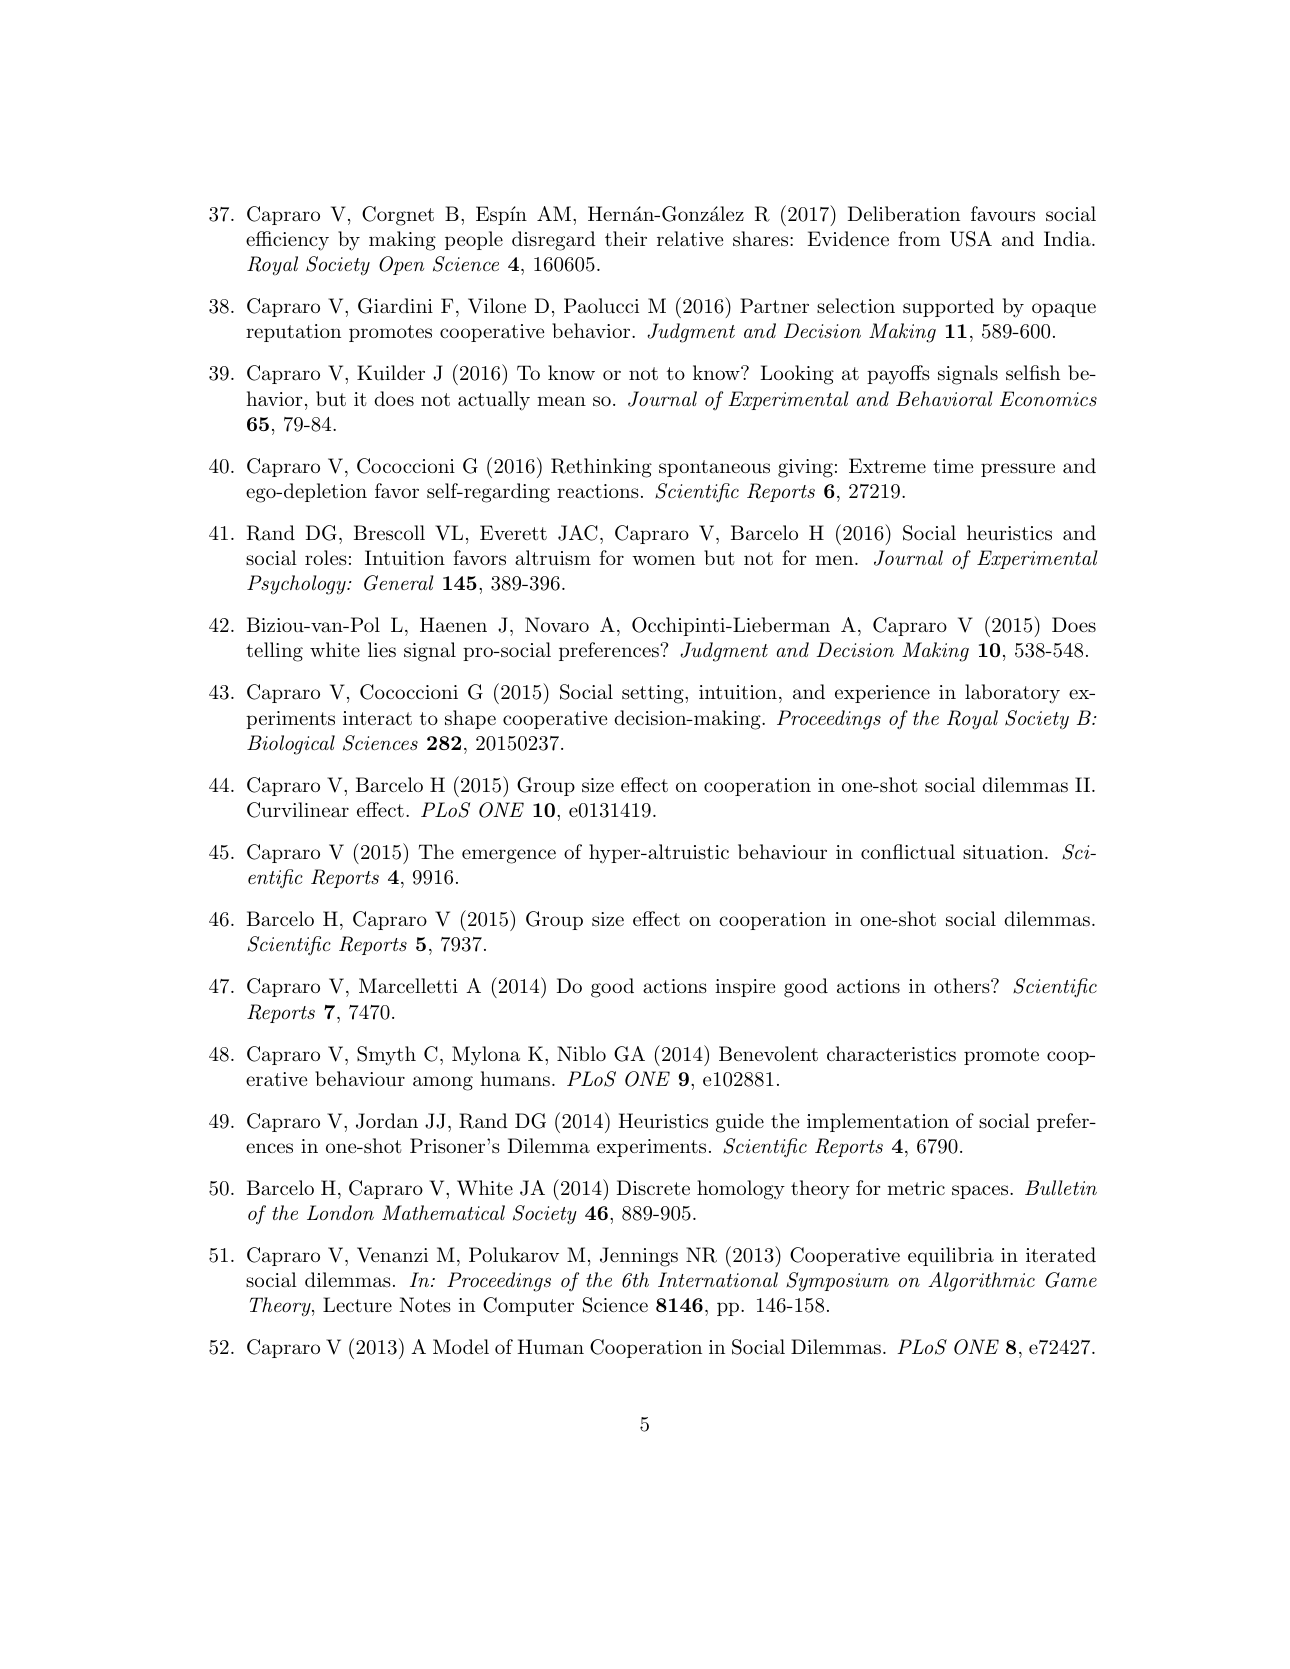  What do you see at coordinates (399, 583) in the screenshot?
I see `General` at bounding box center [399, 583].
